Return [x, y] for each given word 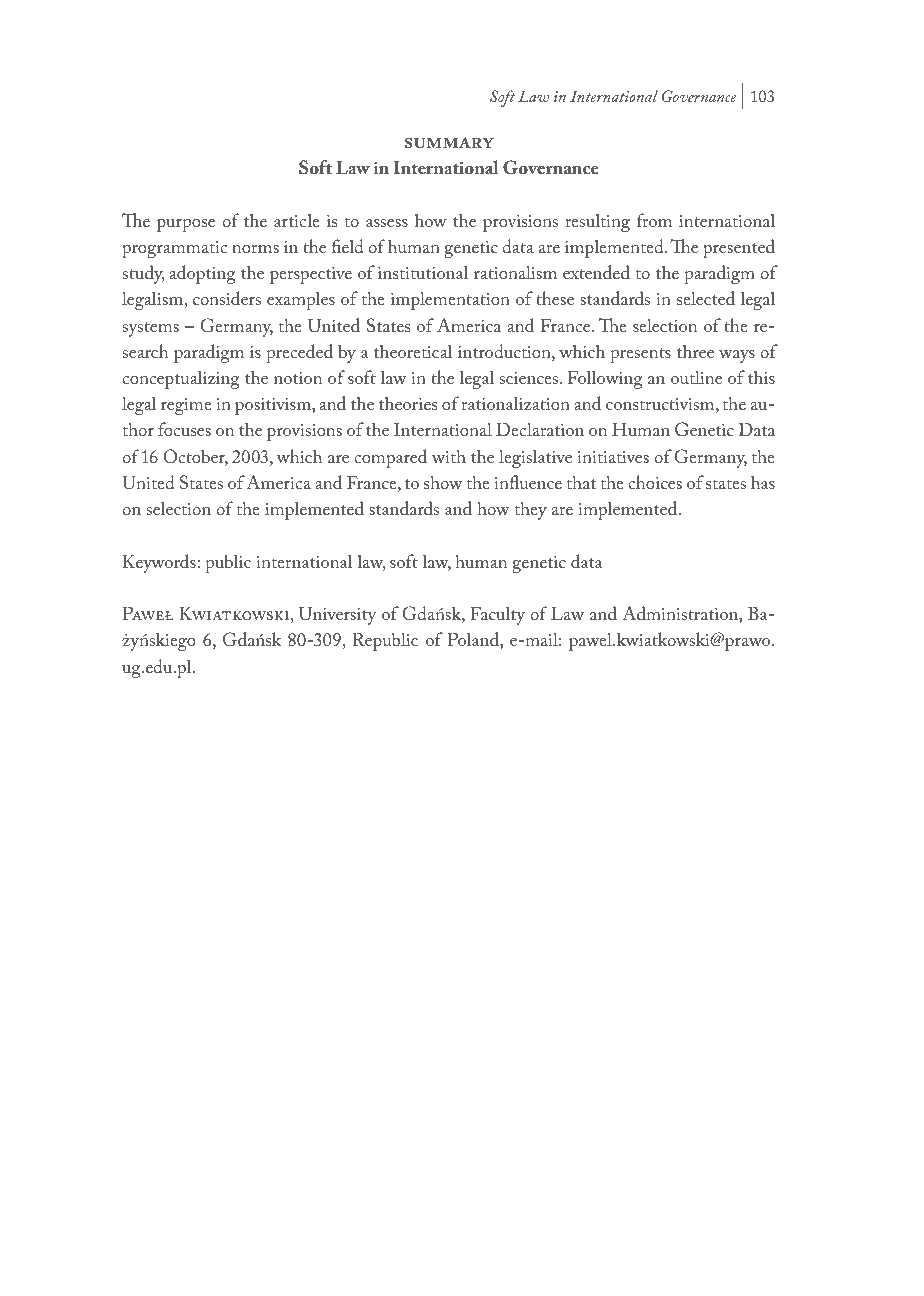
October [195, 457]
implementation [450, 300]
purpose [186, 225]
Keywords [160, 563]
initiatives [613, 457]
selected [706, 298]
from [654, 220]
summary [449, 143]
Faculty [497, 615]
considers [227, 298]
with [449, 456]
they [531, 510]
